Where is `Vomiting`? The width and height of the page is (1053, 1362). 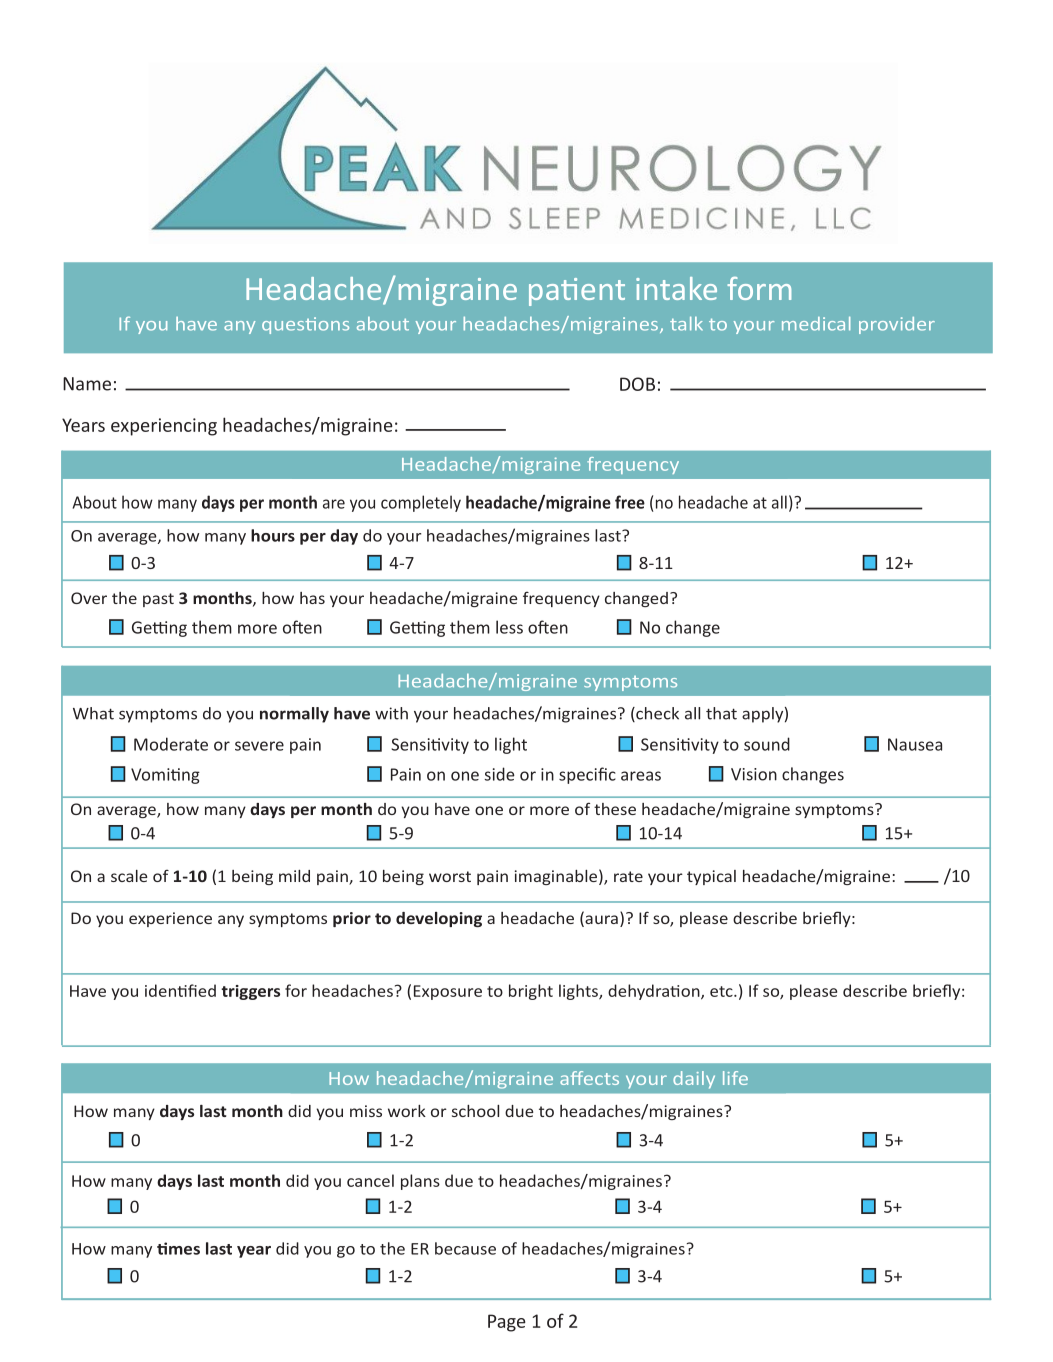
Vomiting is located at coordinates (165, 776).
